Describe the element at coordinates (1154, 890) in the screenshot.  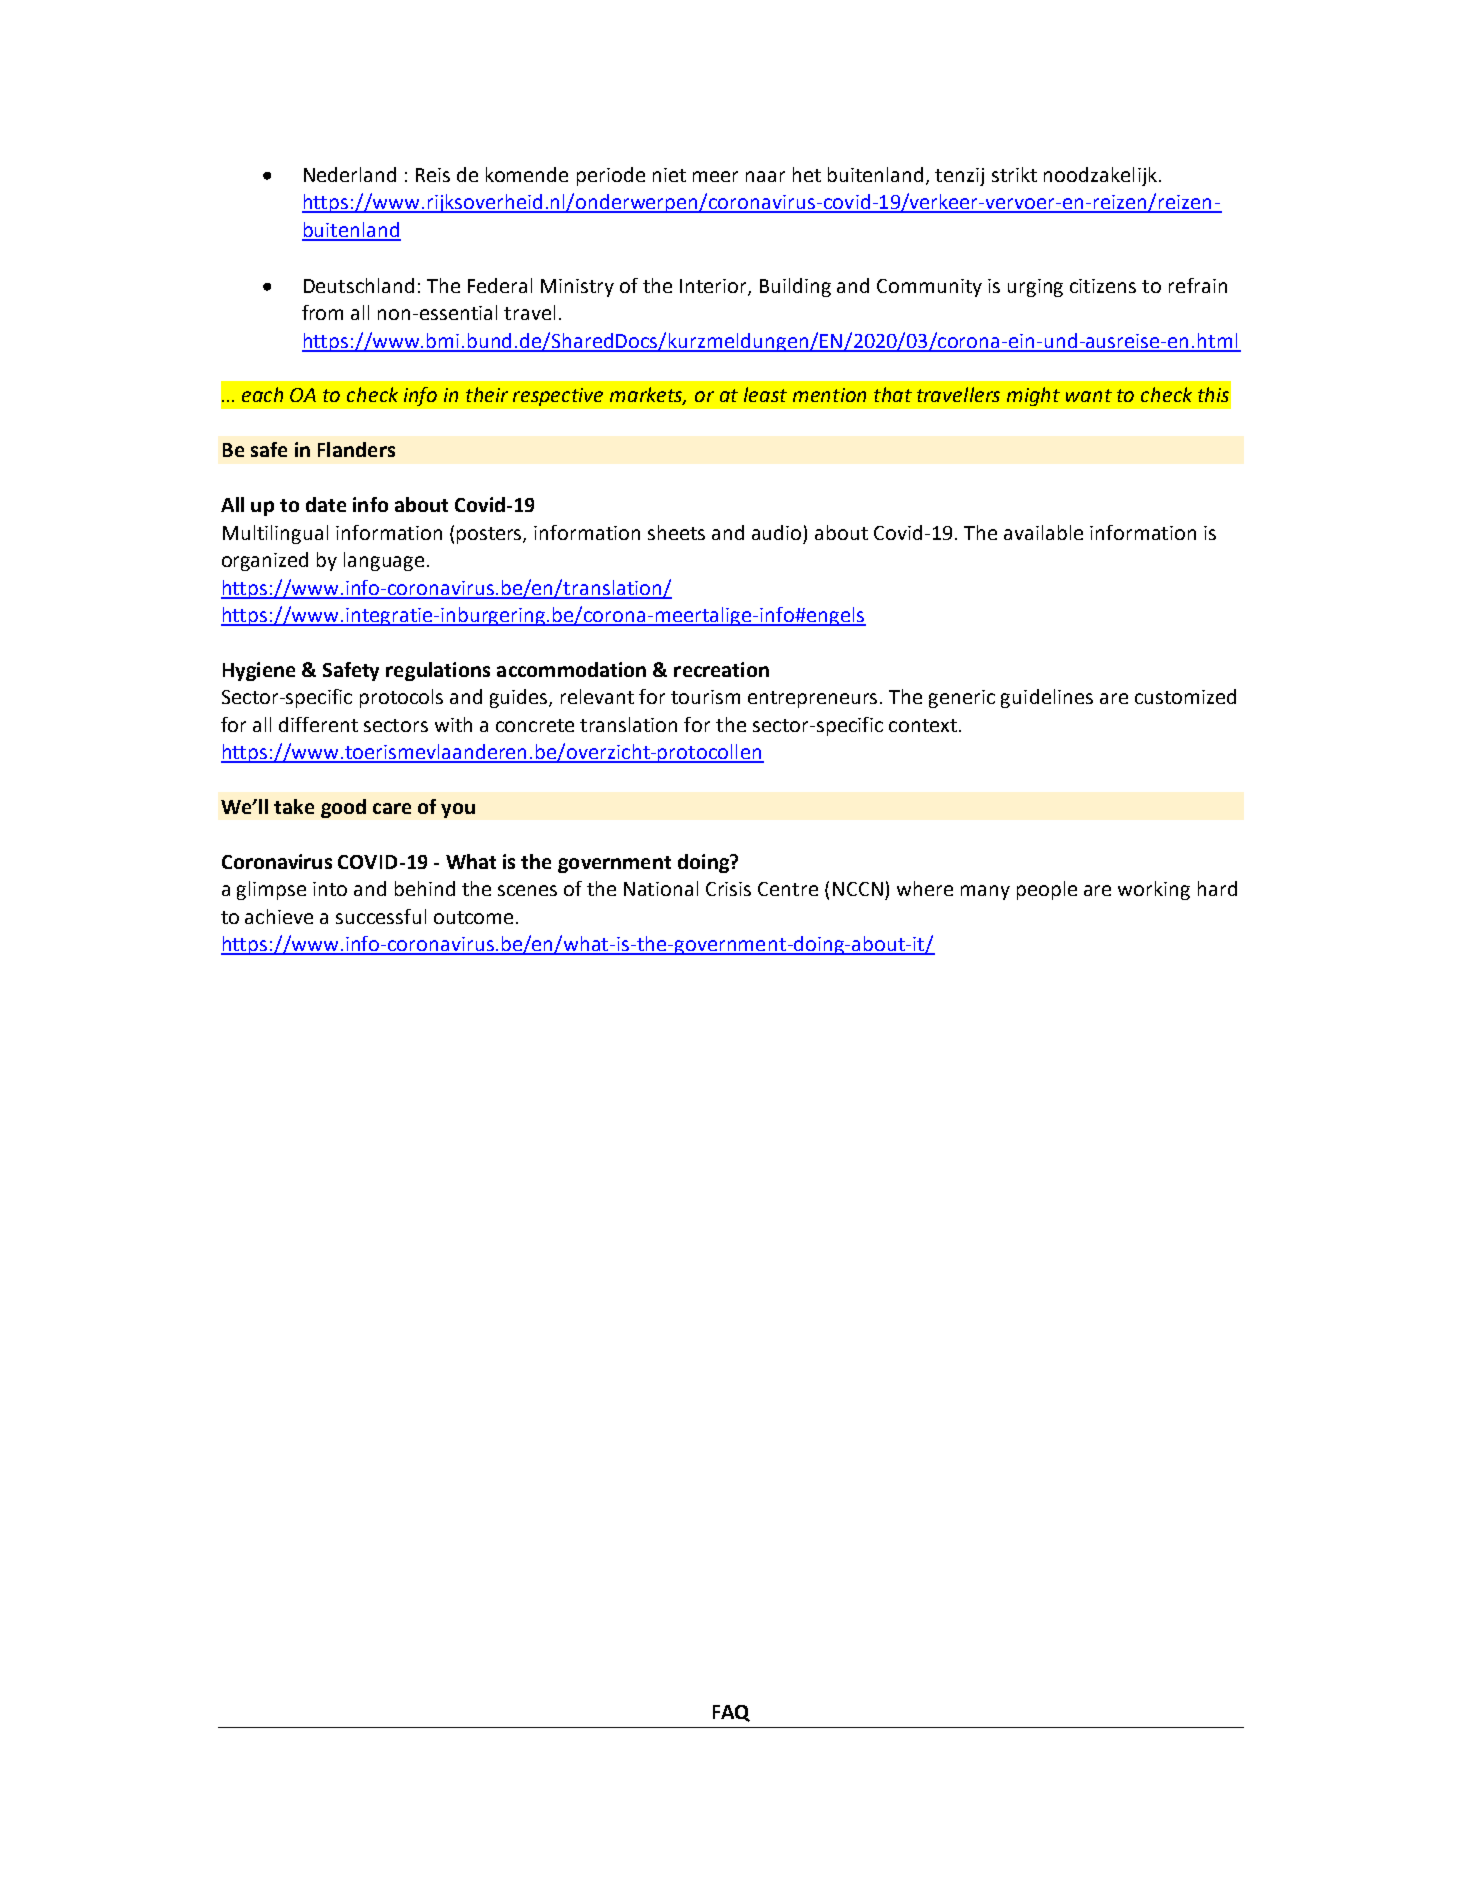
I see `working` at that location.
